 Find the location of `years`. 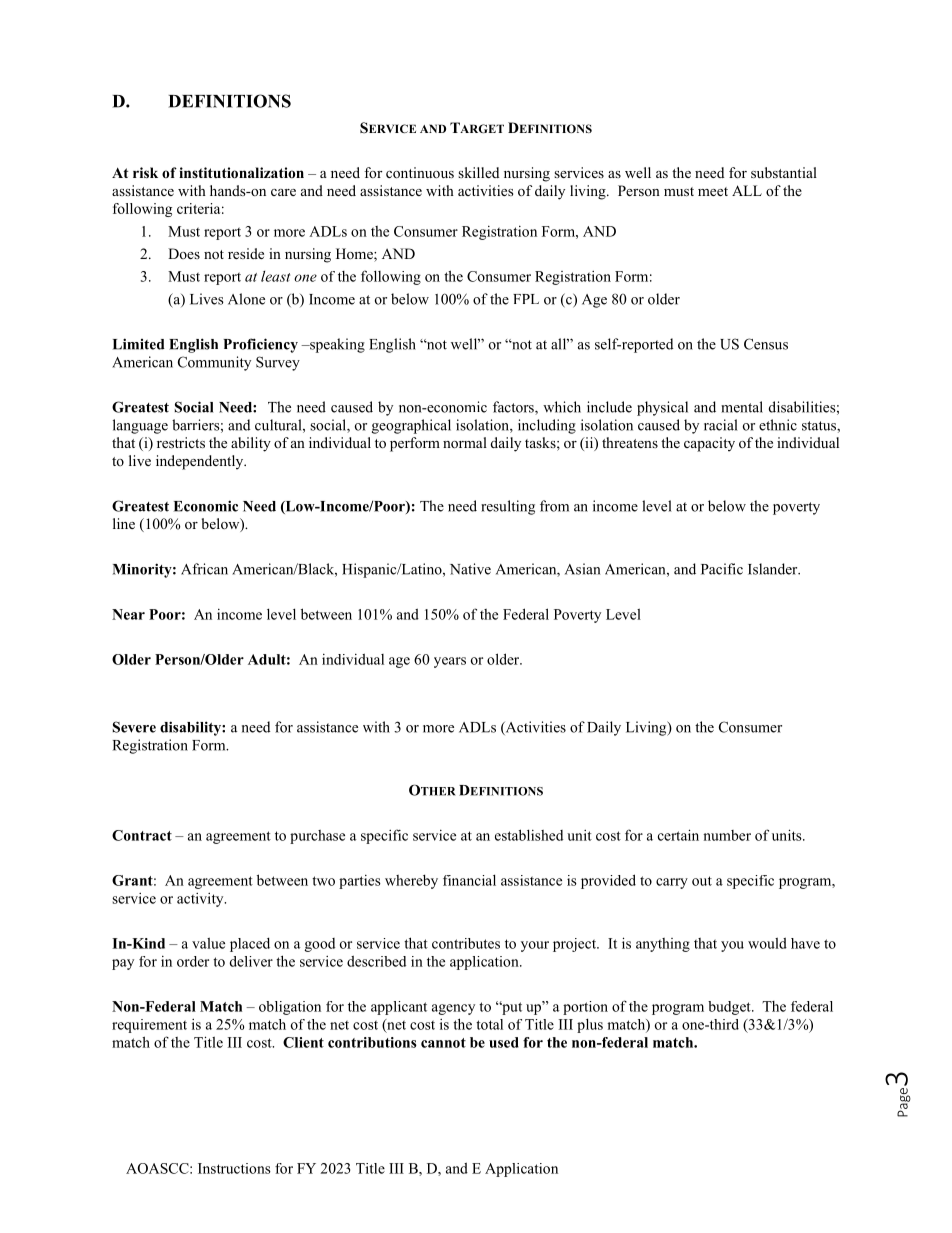

years is located at coordinates (450, 662).
